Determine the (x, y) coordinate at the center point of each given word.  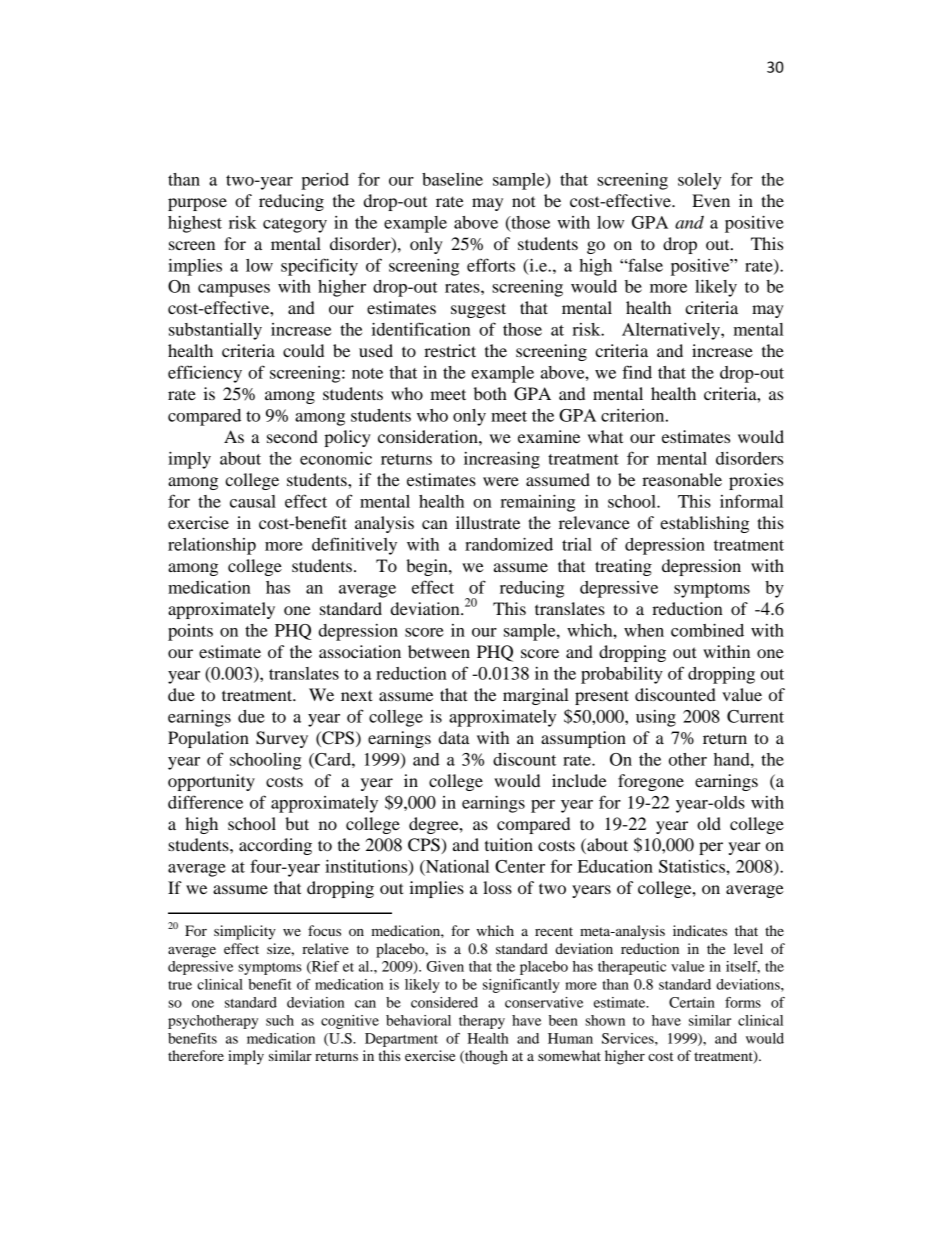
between (439, 651)
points (190, 632)
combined (707, 630)
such (280, 1020)
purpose (197, 204)
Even (711, 200)
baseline (452, 179)
